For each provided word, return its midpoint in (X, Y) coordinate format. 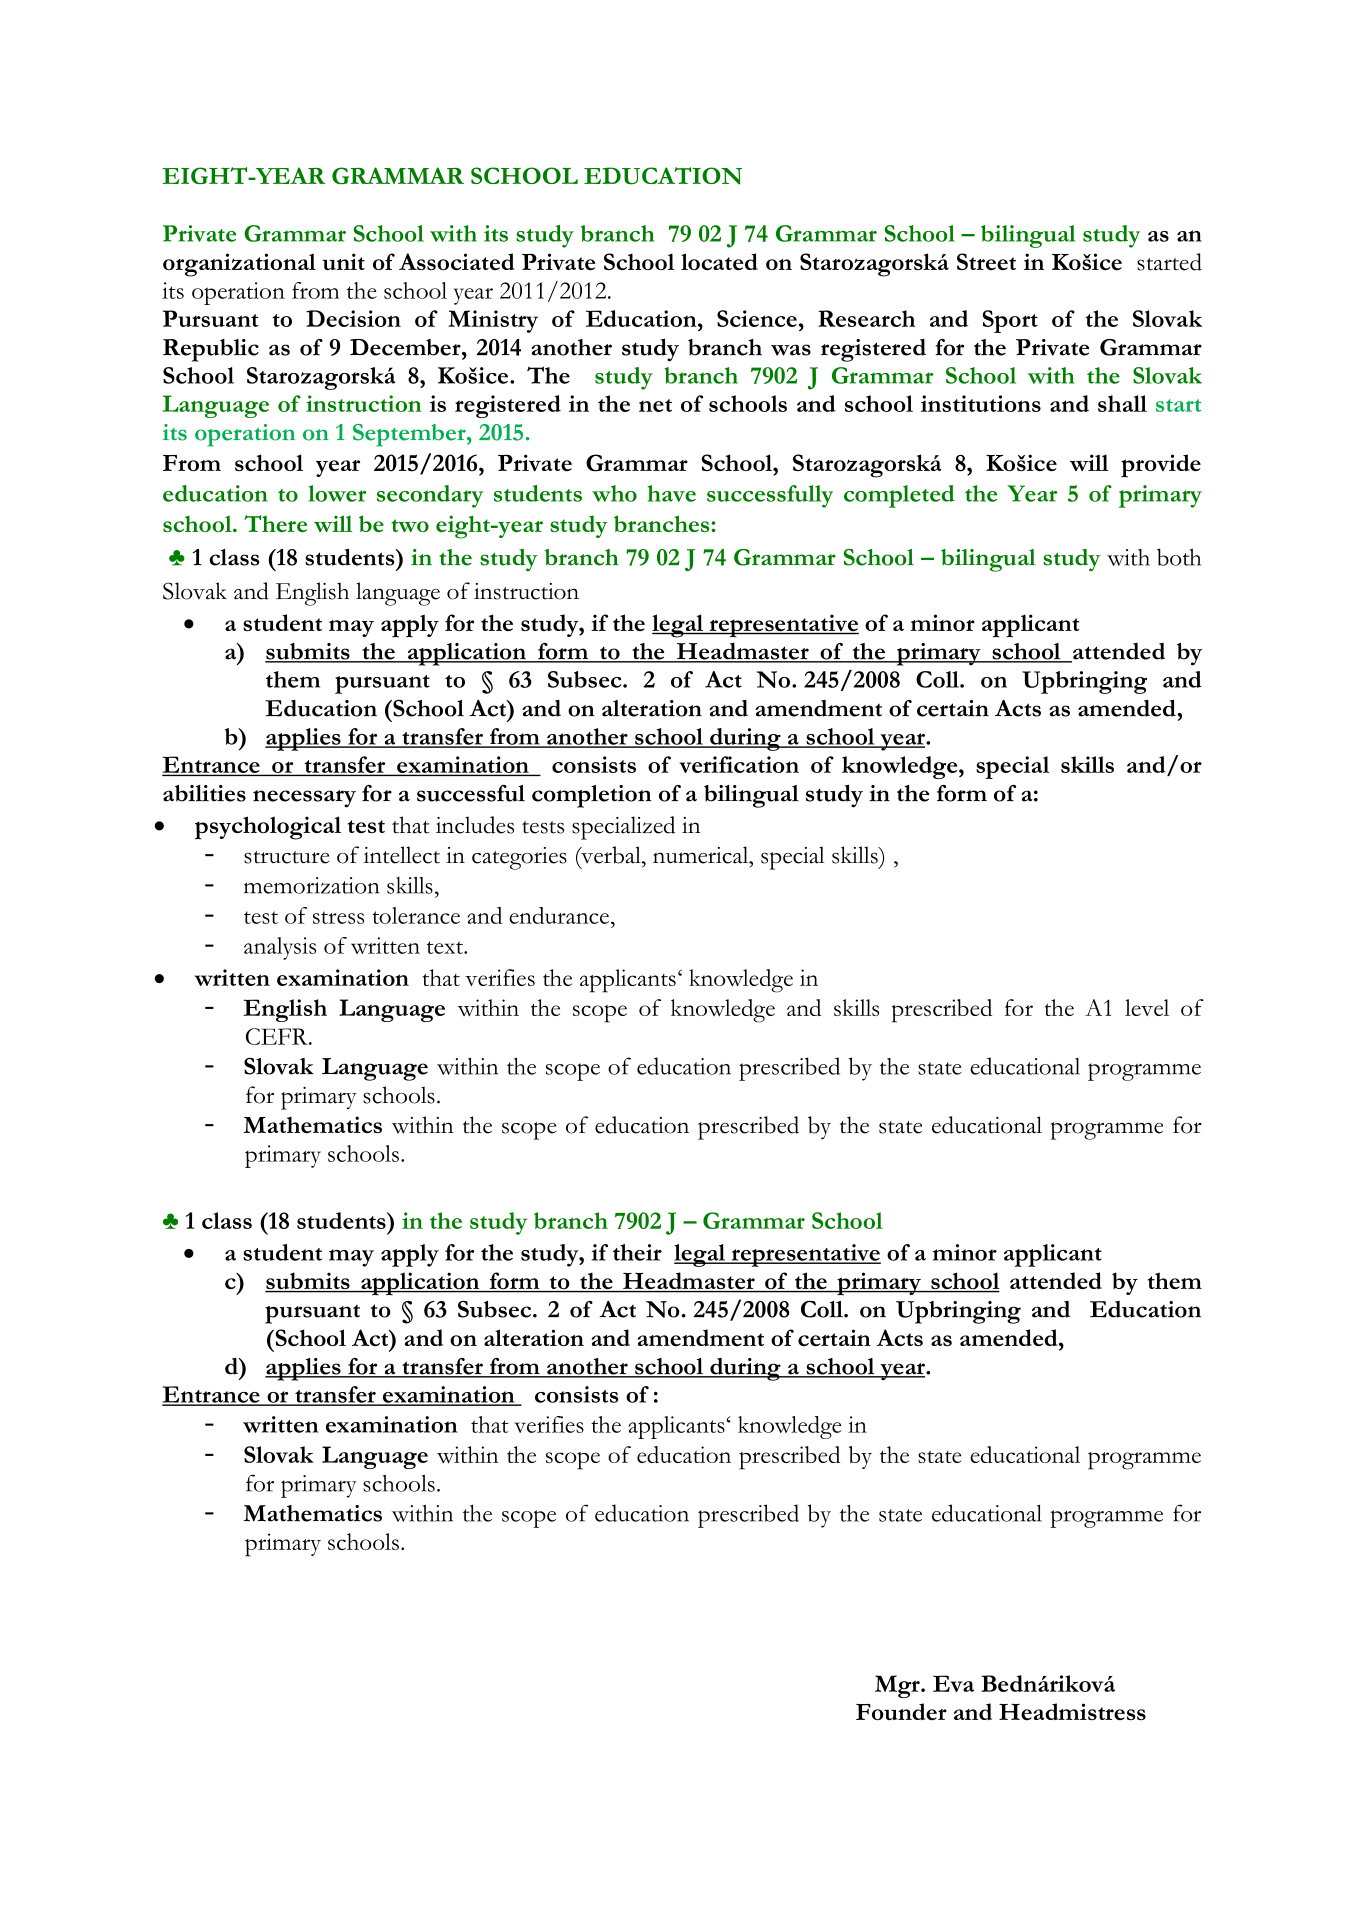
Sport (1010, 321)
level (1147, 1007)
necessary (304, 799)
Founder (901, 1711)
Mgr (898, 1686)
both (1179, 557)
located (719, 261)
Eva (953, 1683)
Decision (353, 318)
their (637, 1252)
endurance (559, 915)
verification (739, 764)
